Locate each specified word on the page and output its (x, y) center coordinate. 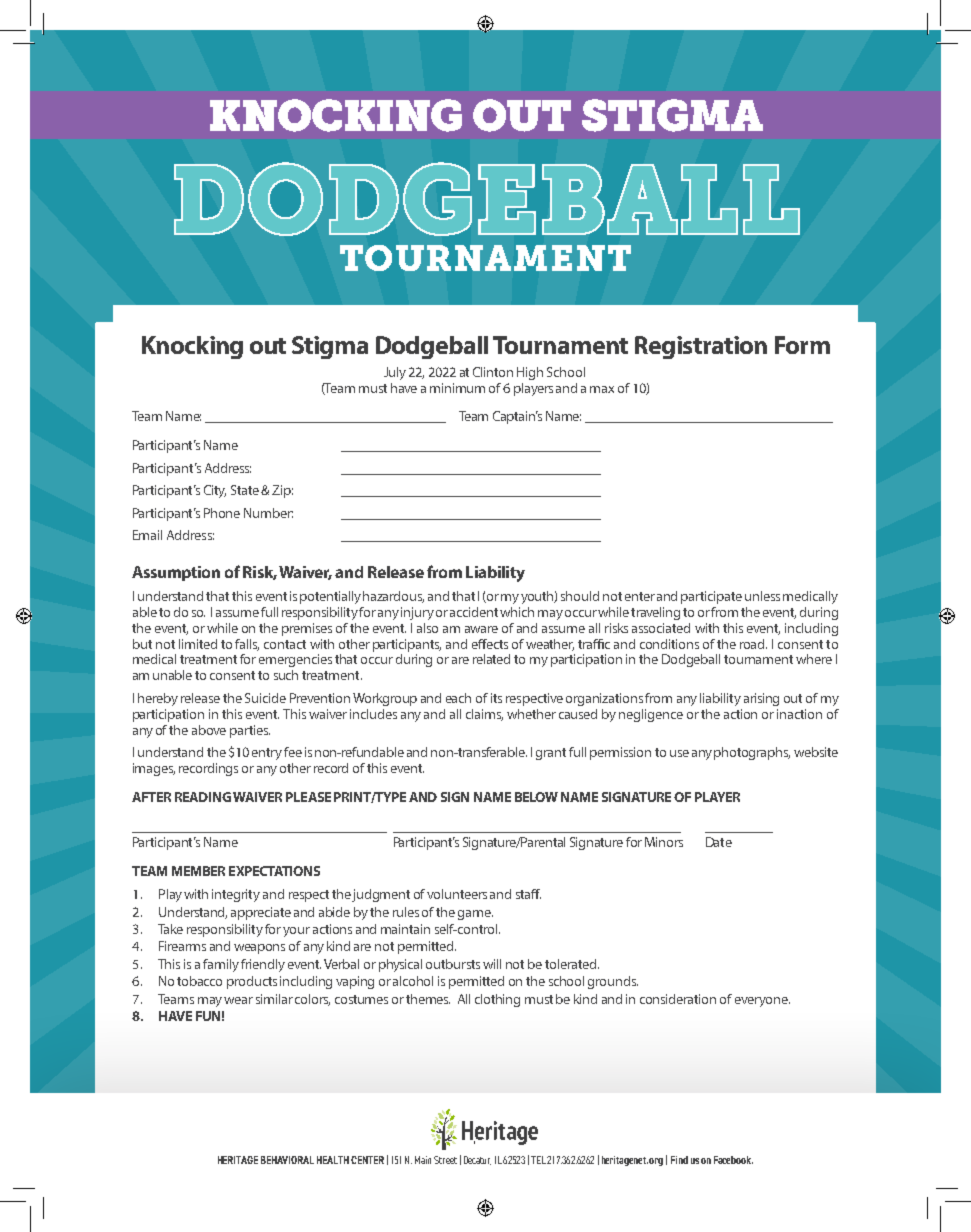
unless (762, 596)
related (491, 659)
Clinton (493, 372)
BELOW (536, 797)
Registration (701, 347)
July (395, 373)
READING (203, 797)
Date (719, 842)
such (286, 675)
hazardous (393, 597)
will (492, 964)
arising (761, 699)
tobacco (199, 981)
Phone (222, 513)
